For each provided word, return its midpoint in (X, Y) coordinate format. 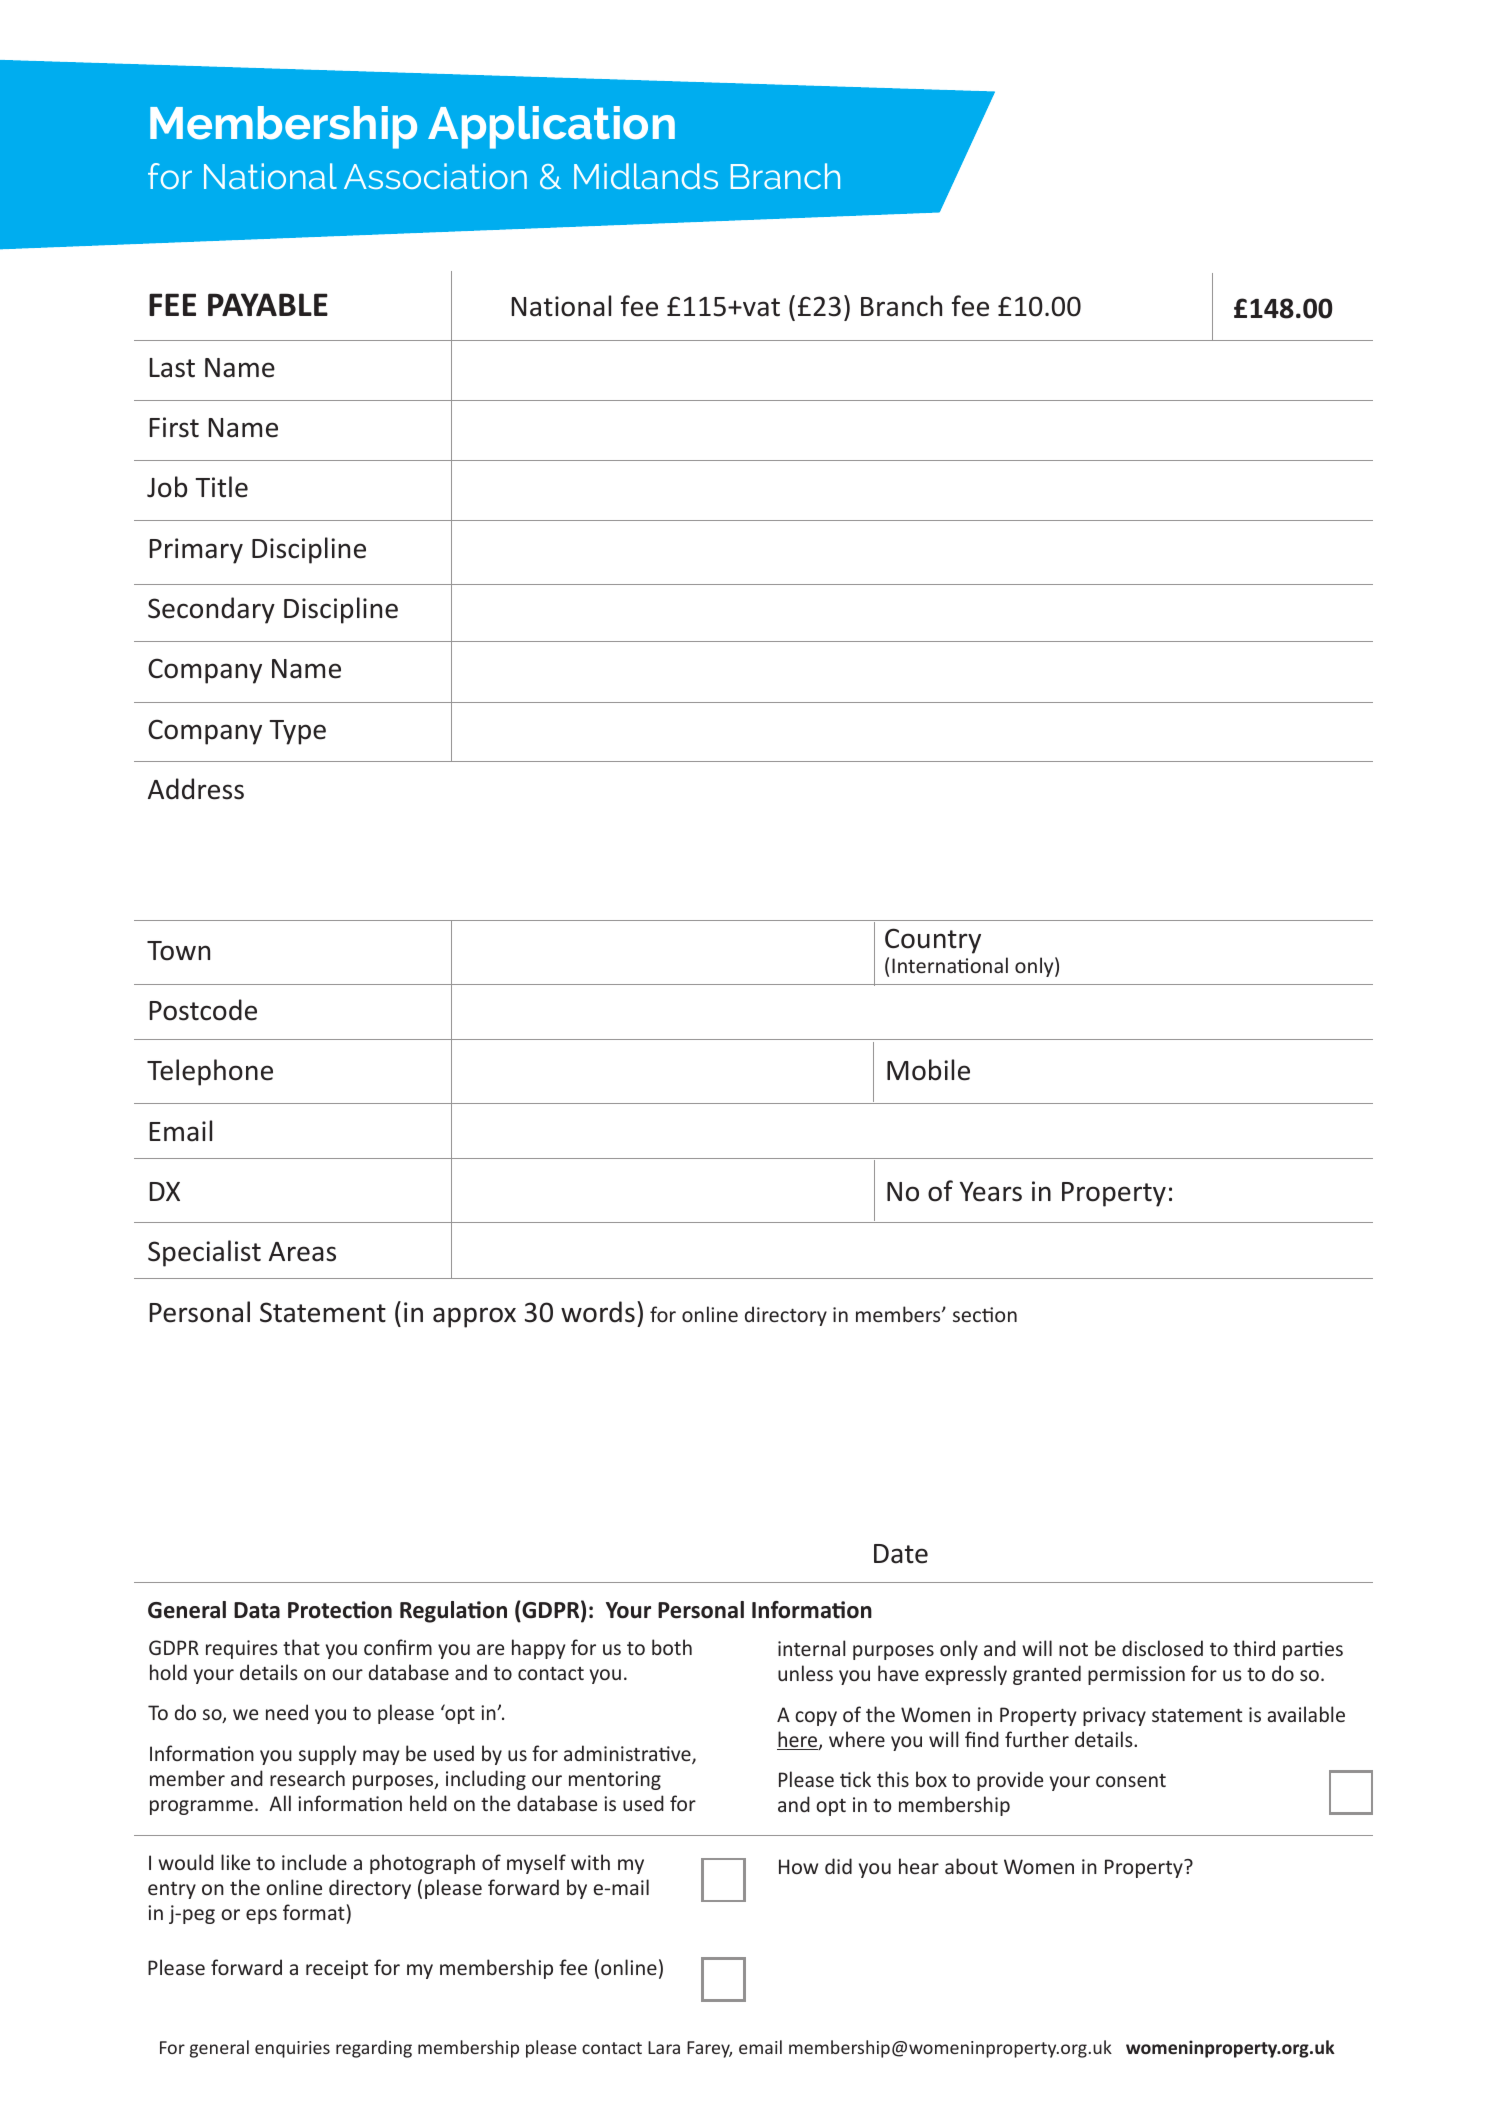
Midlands (646, 176)
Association (435, 176)
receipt (337, 1969)
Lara (664, 2047)
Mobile (928, 1070)
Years (991, 1192)
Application (551, 127)
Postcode (203, 1010)
